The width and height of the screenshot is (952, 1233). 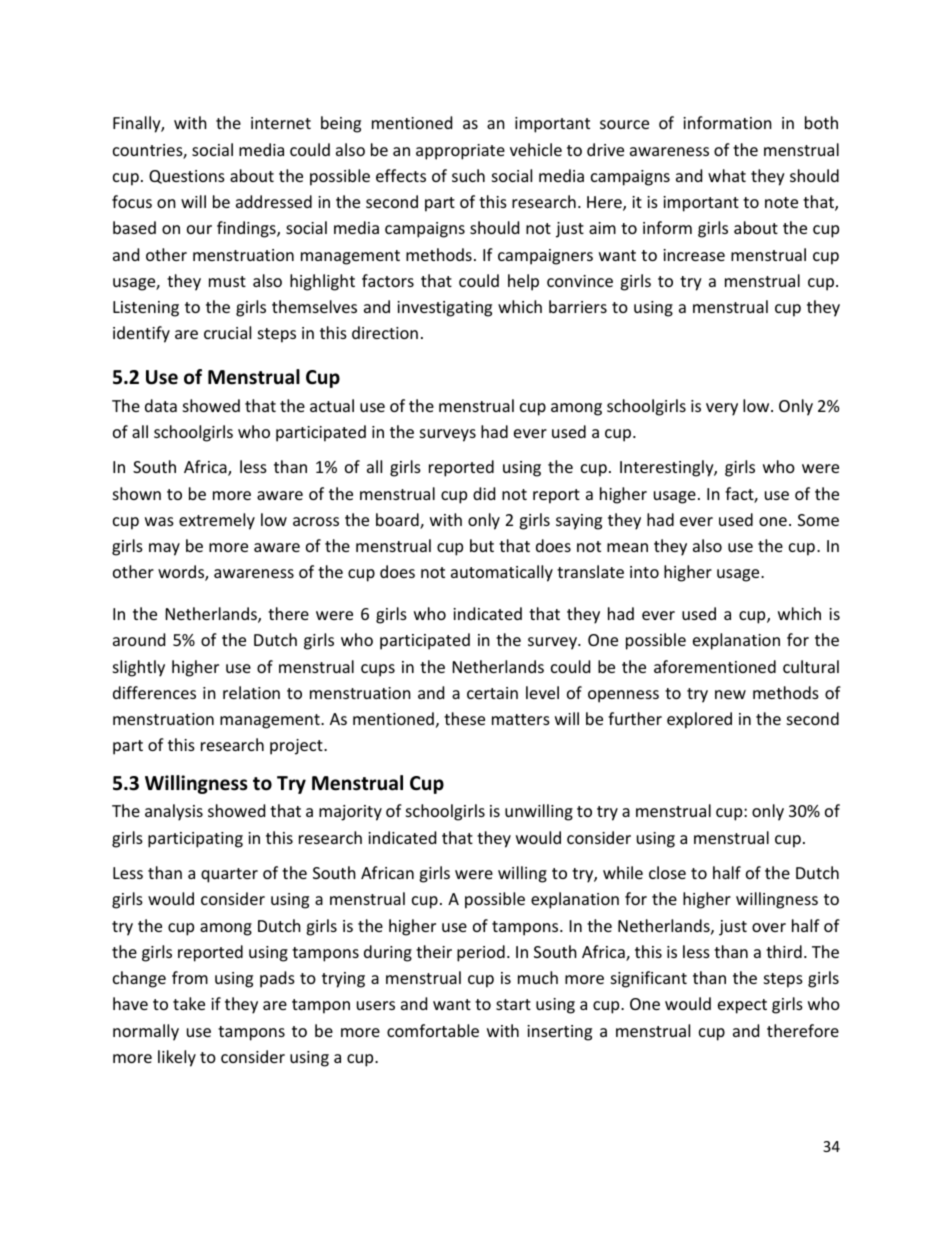 I want to click on crucial, so click(x=227, y=332).
